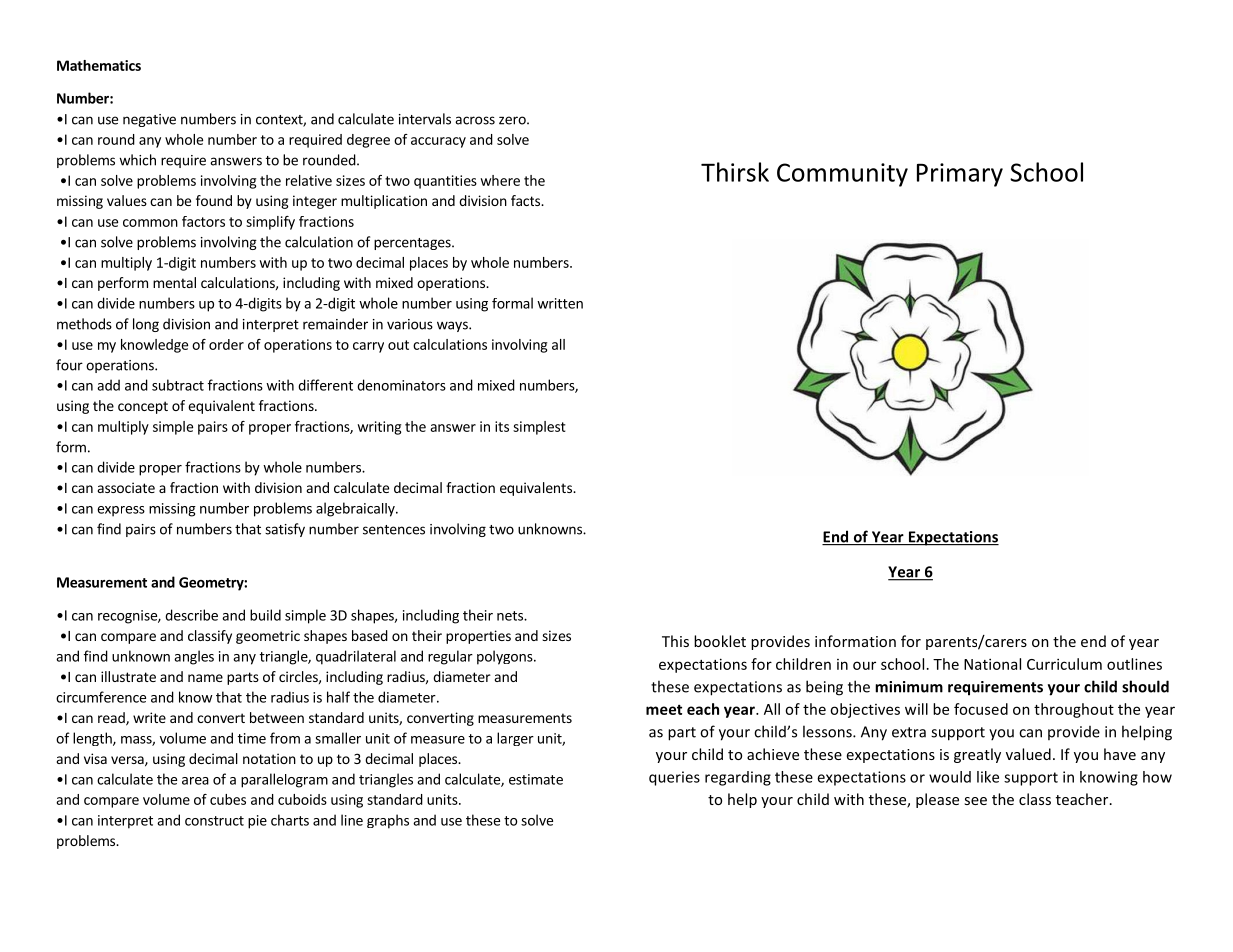 The image size is (1233, 952). What do you see at coordinates (149, 120) in the document?
I see `negative` at bounding box center [149, 120].
